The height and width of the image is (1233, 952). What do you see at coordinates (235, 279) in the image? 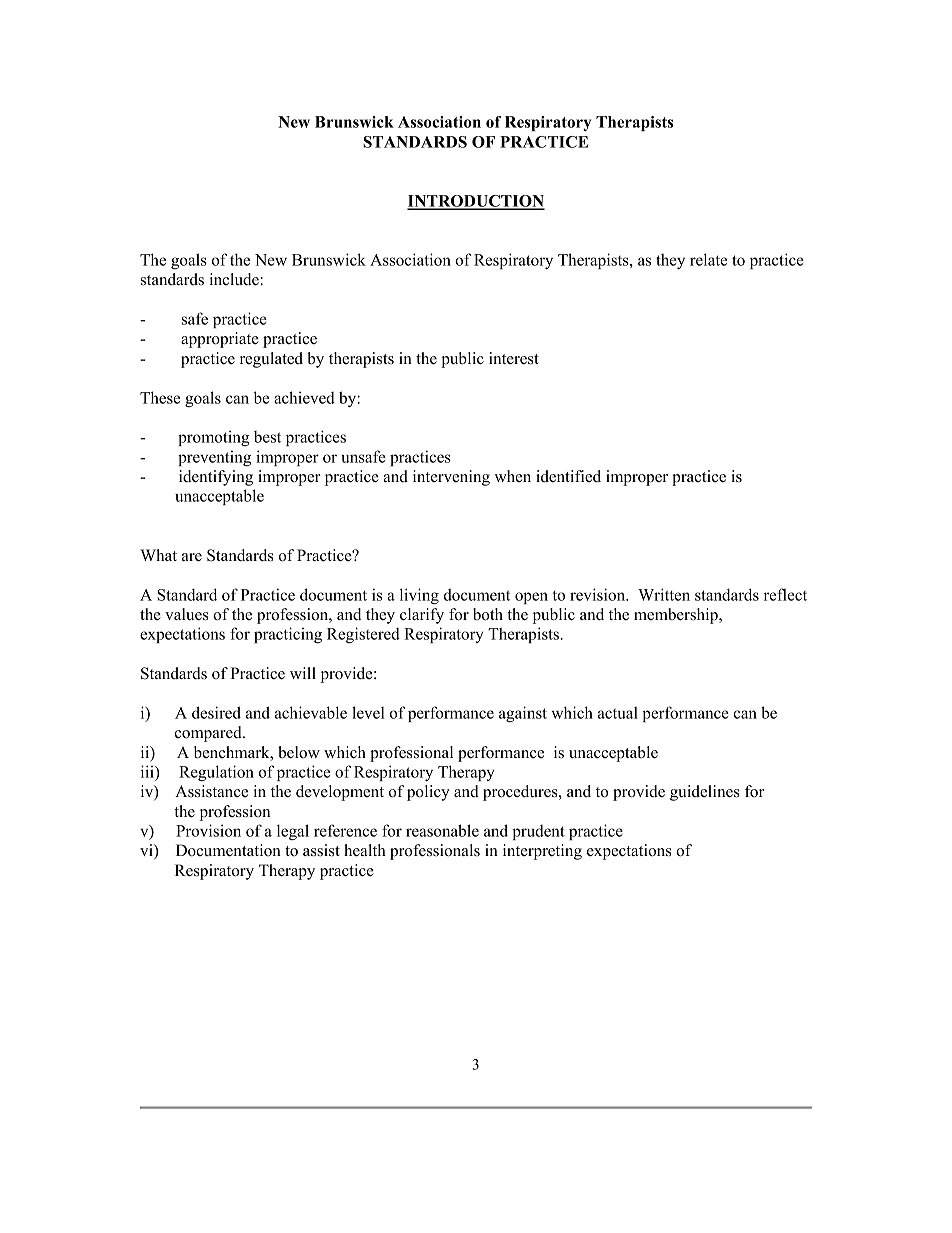
I see `include` at bounding box center [235, 279].
